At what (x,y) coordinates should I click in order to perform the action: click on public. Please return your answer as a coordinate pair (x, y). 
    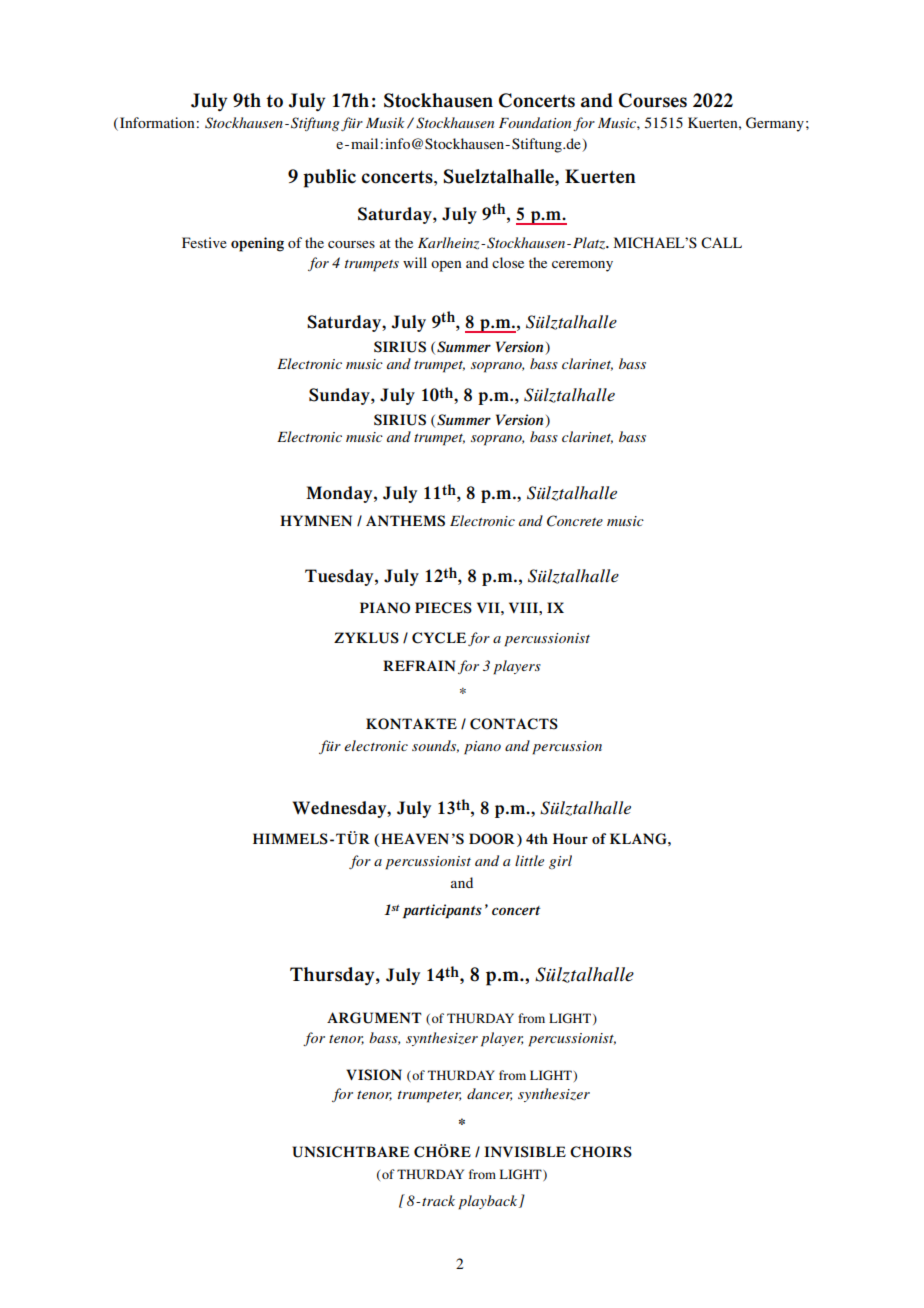
    Looking at the image, I should click on (329, 178).
